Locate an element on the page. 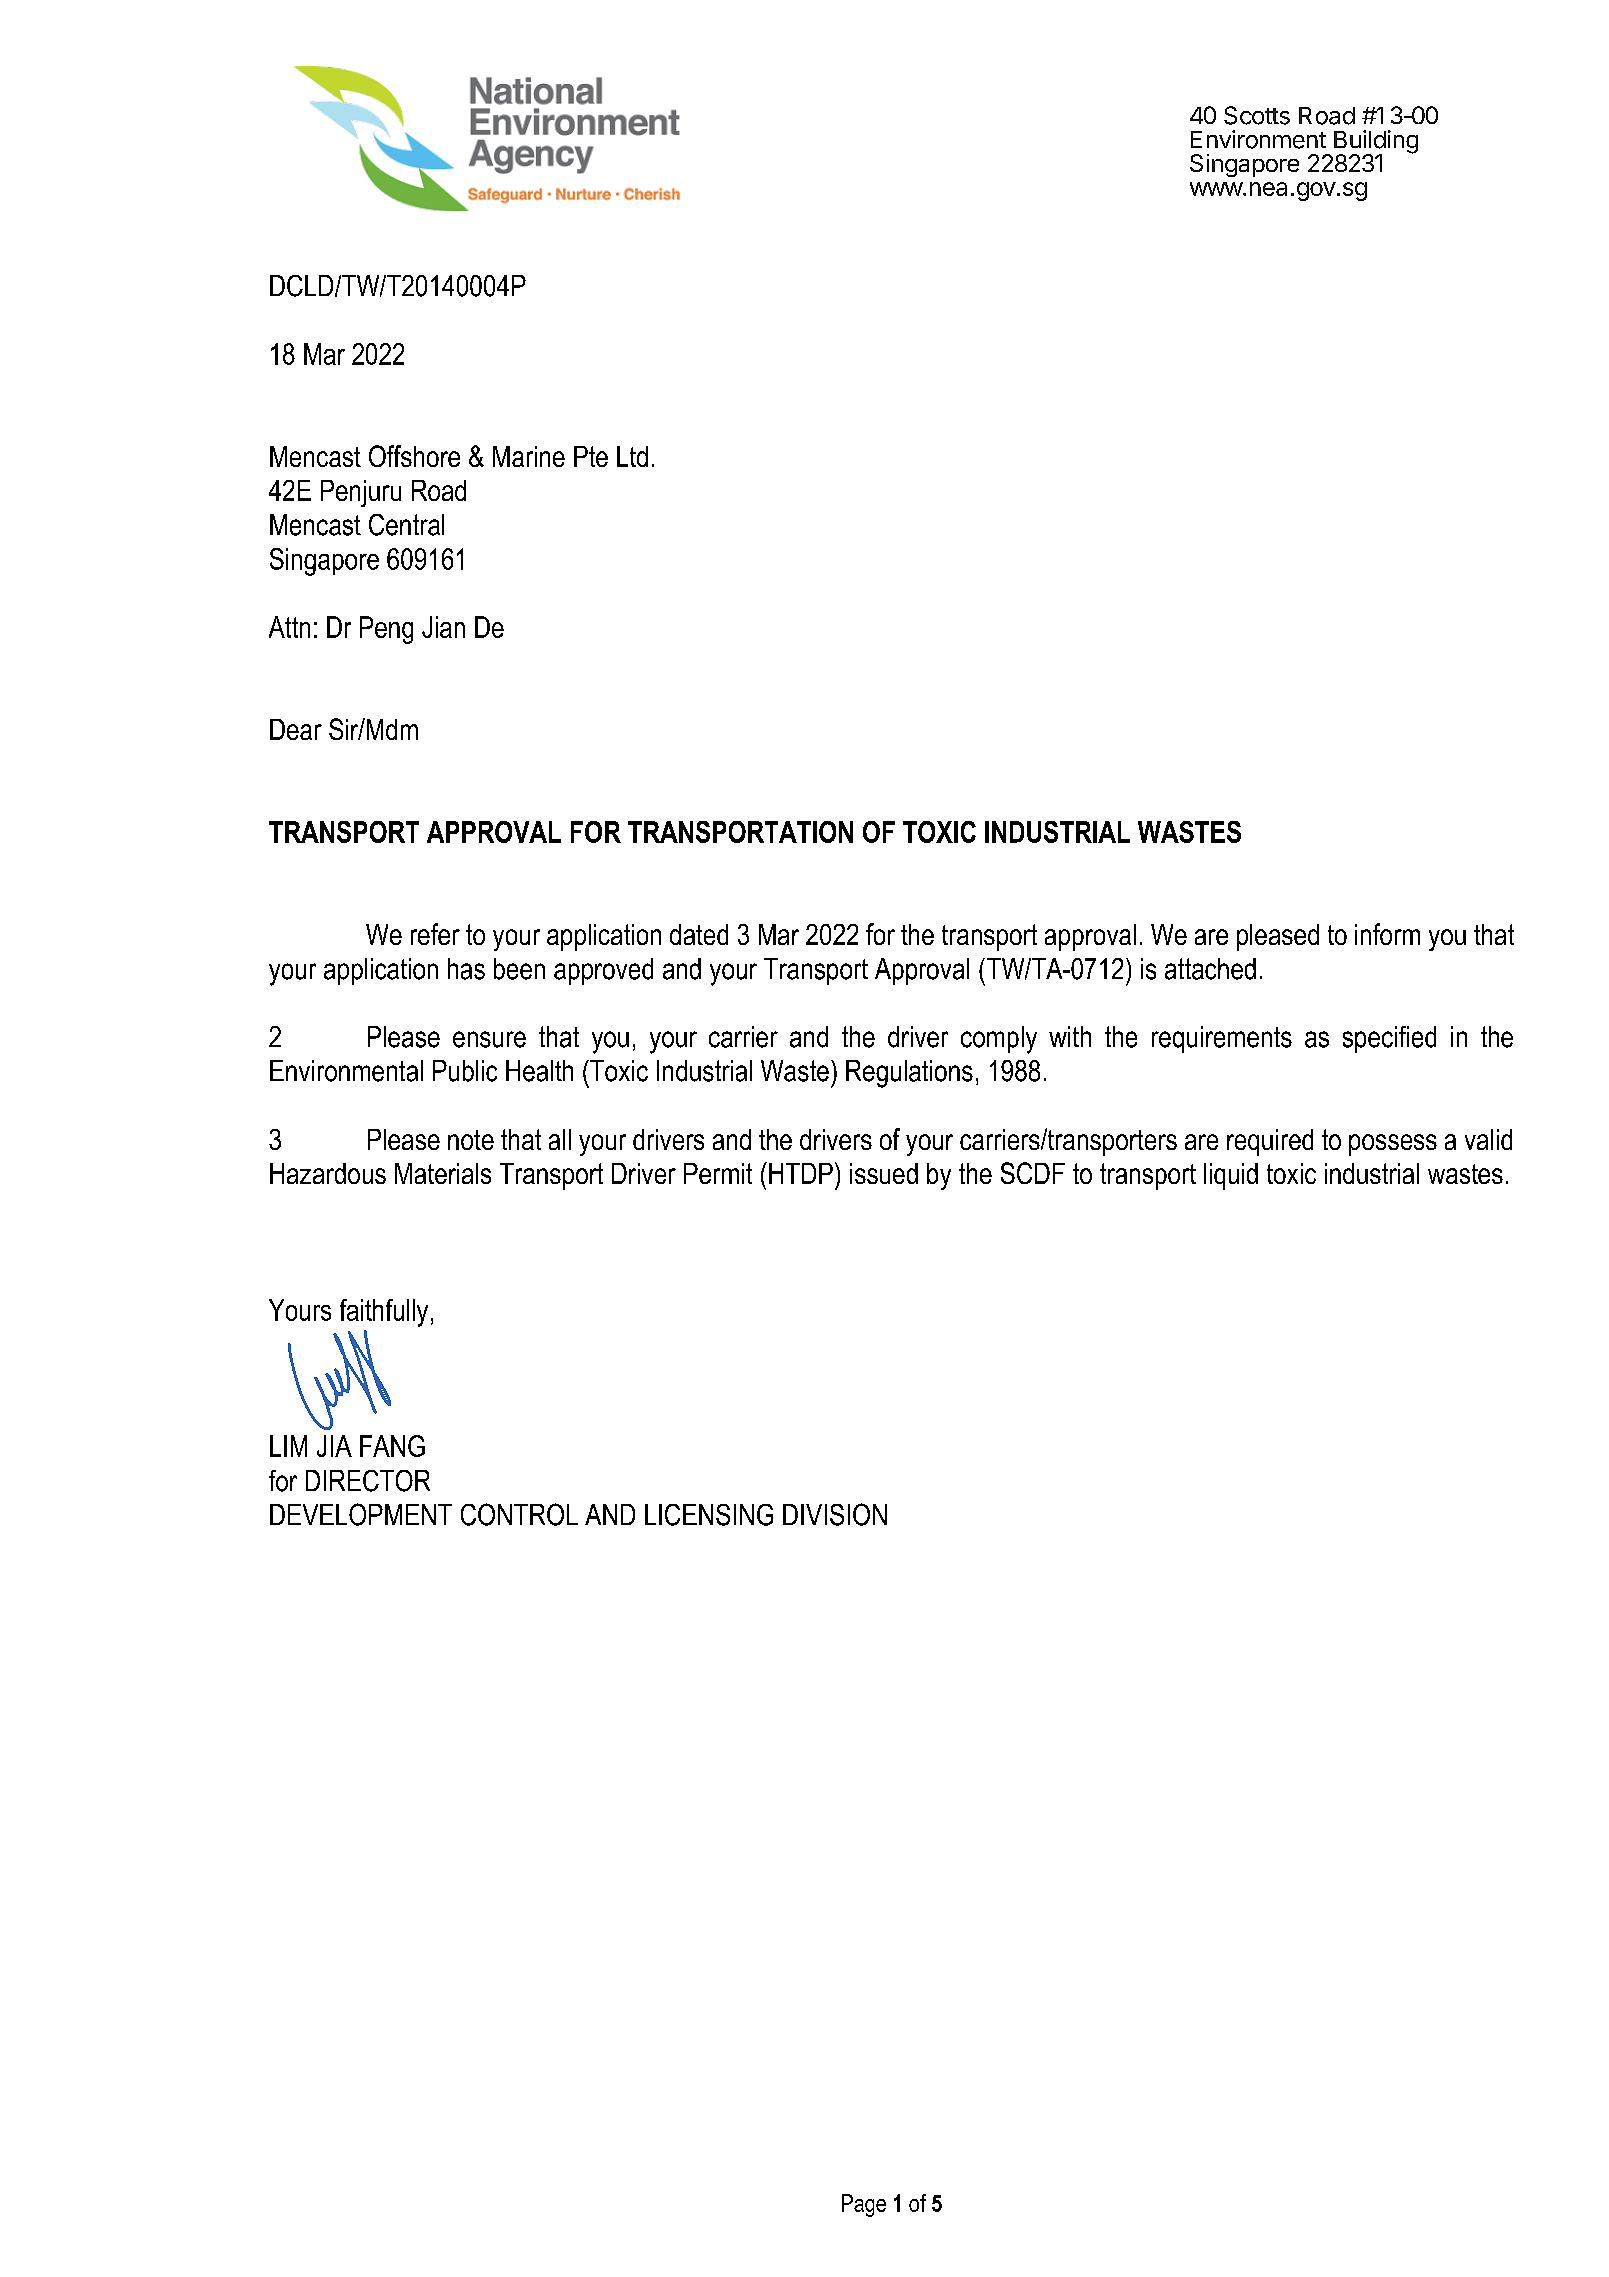  liquid is located at coordinates (1231, 1176).
